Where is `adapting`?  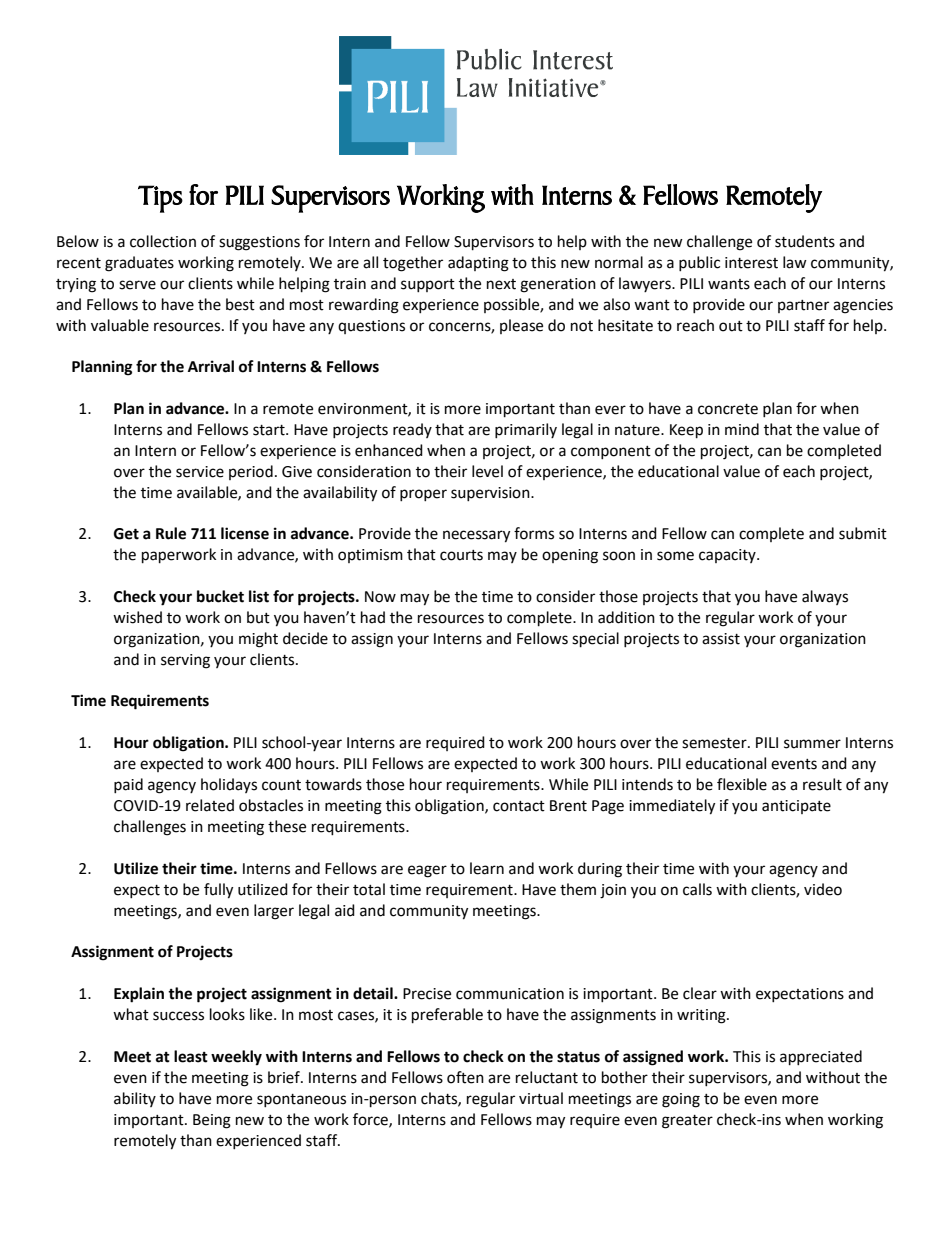
adapting is located at coordinates (478, 264).
